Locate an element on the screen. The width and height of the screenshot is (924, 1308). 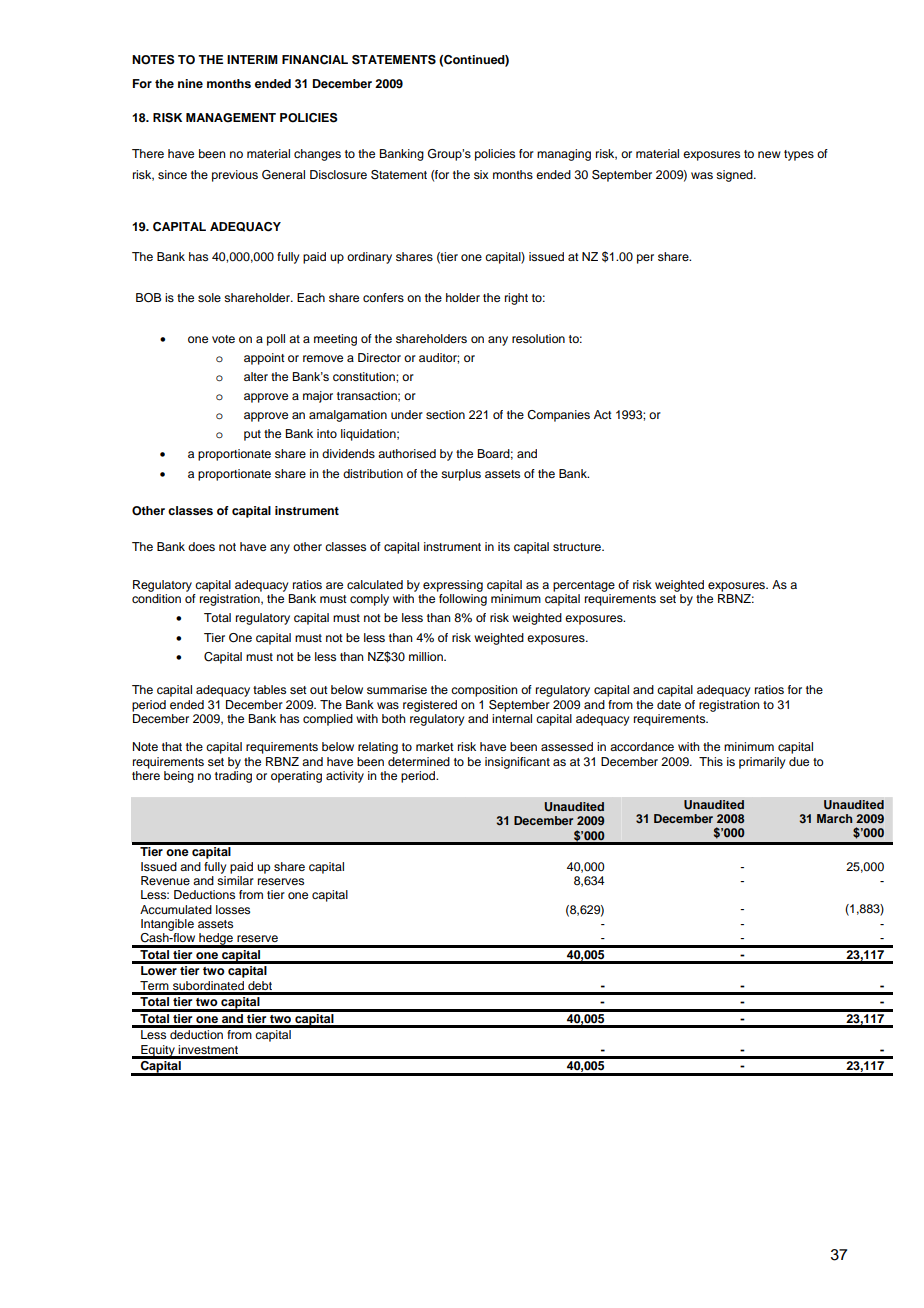
structure is located at coordinates (578, 547).
